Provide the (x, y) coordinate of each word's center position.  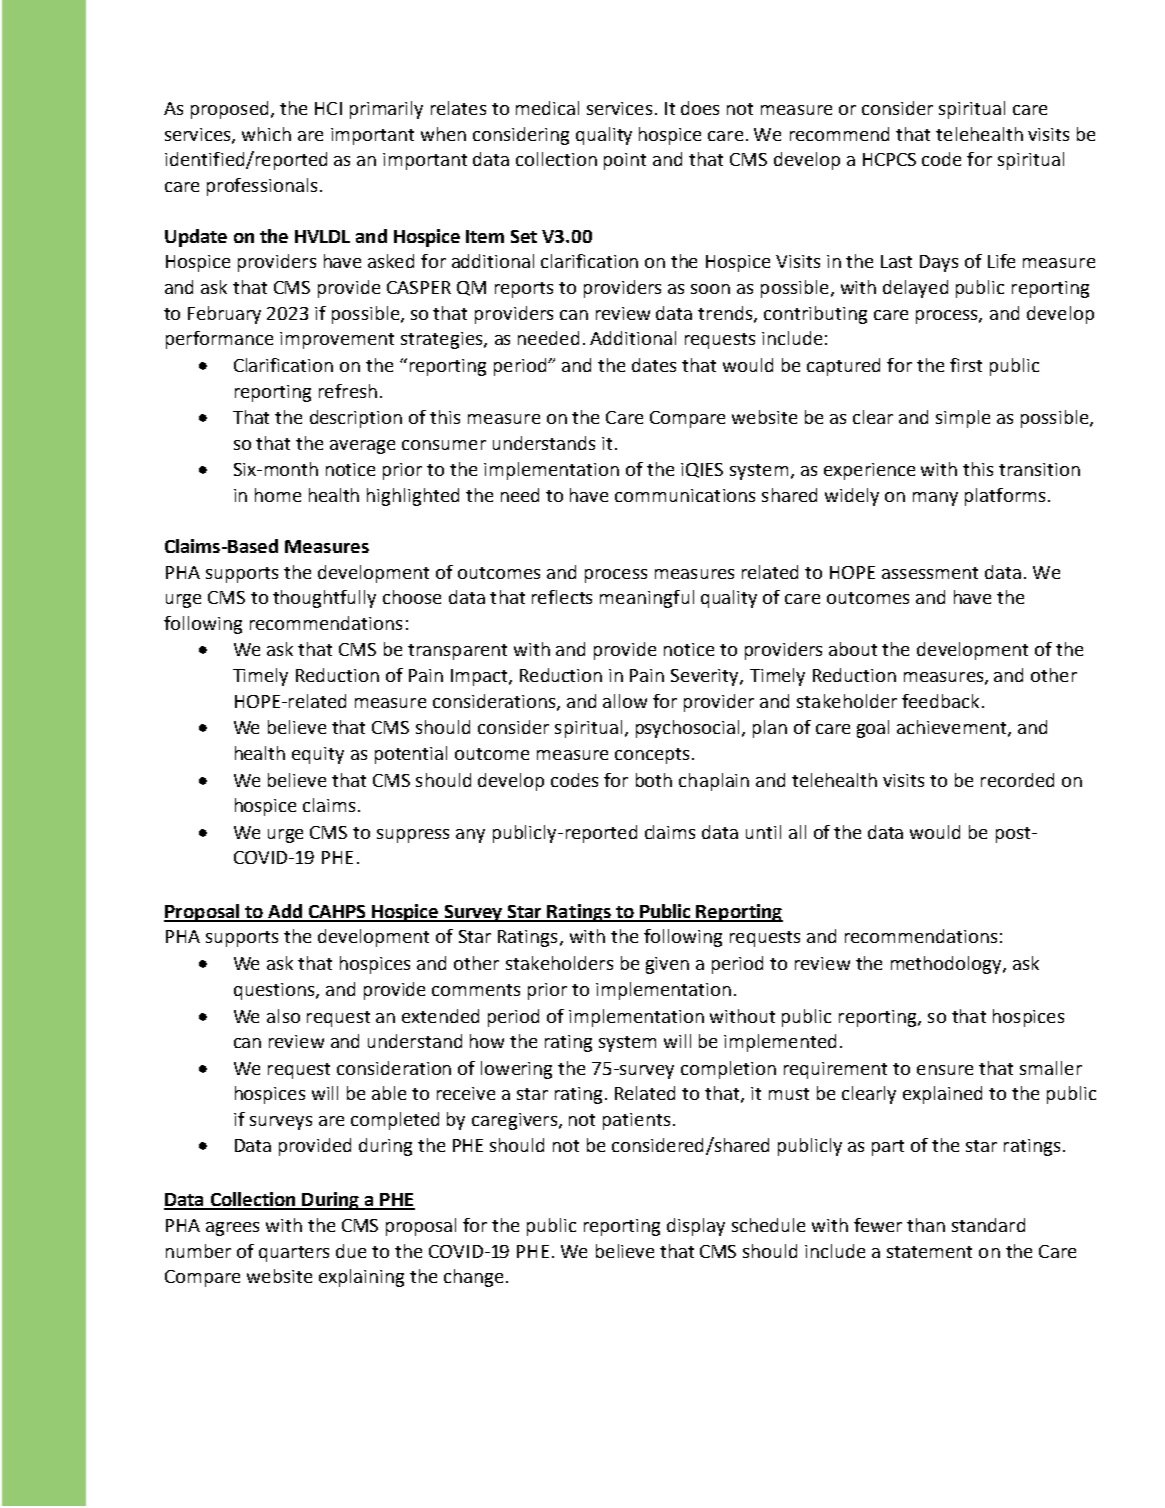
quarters (294, 1254)
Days (939, 263)
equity (318, 755)
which (266, 134)
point (625, 161)
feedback (940, 701)
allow (625, 701)
